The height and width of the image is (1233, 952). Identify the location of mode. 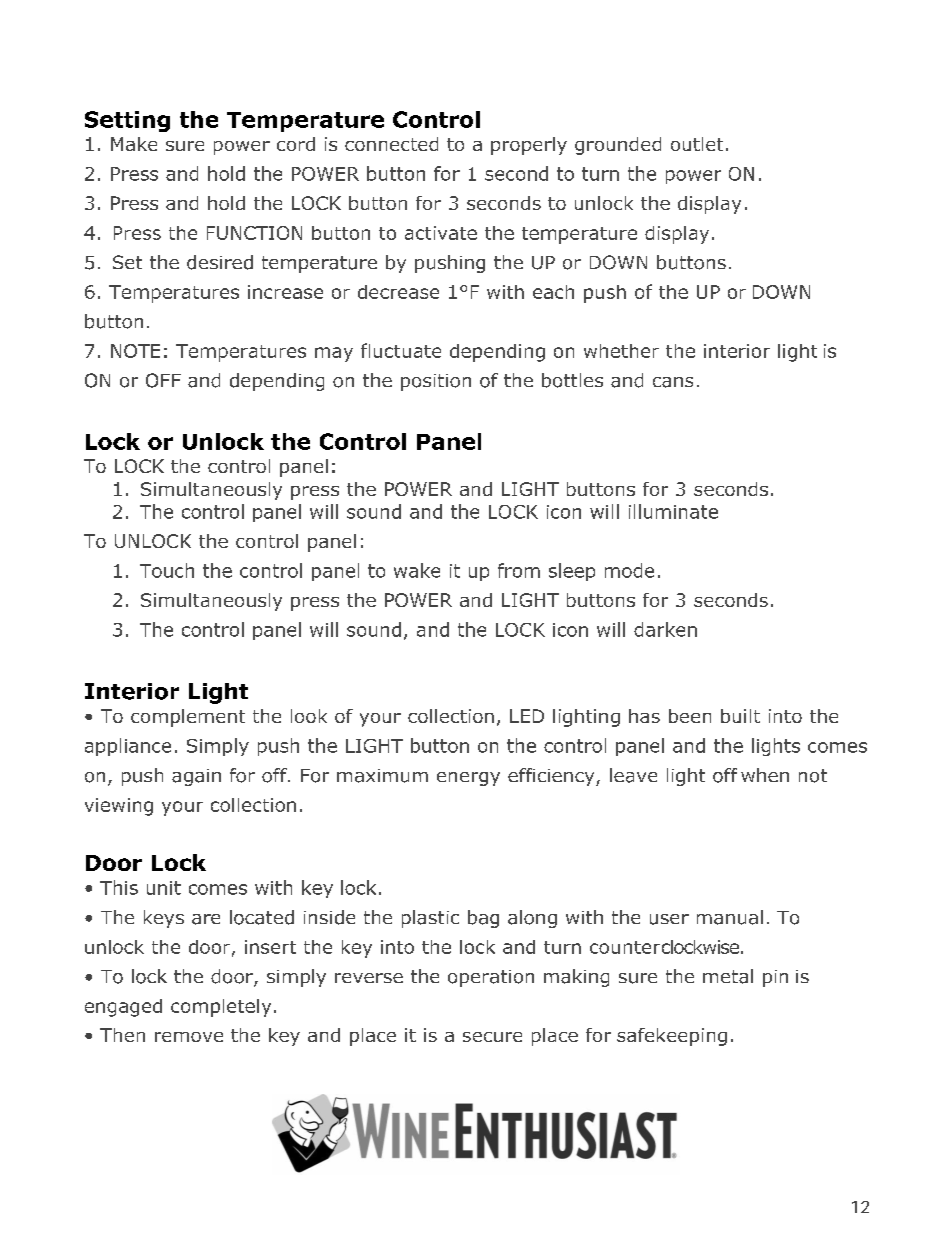
(629, 570).
